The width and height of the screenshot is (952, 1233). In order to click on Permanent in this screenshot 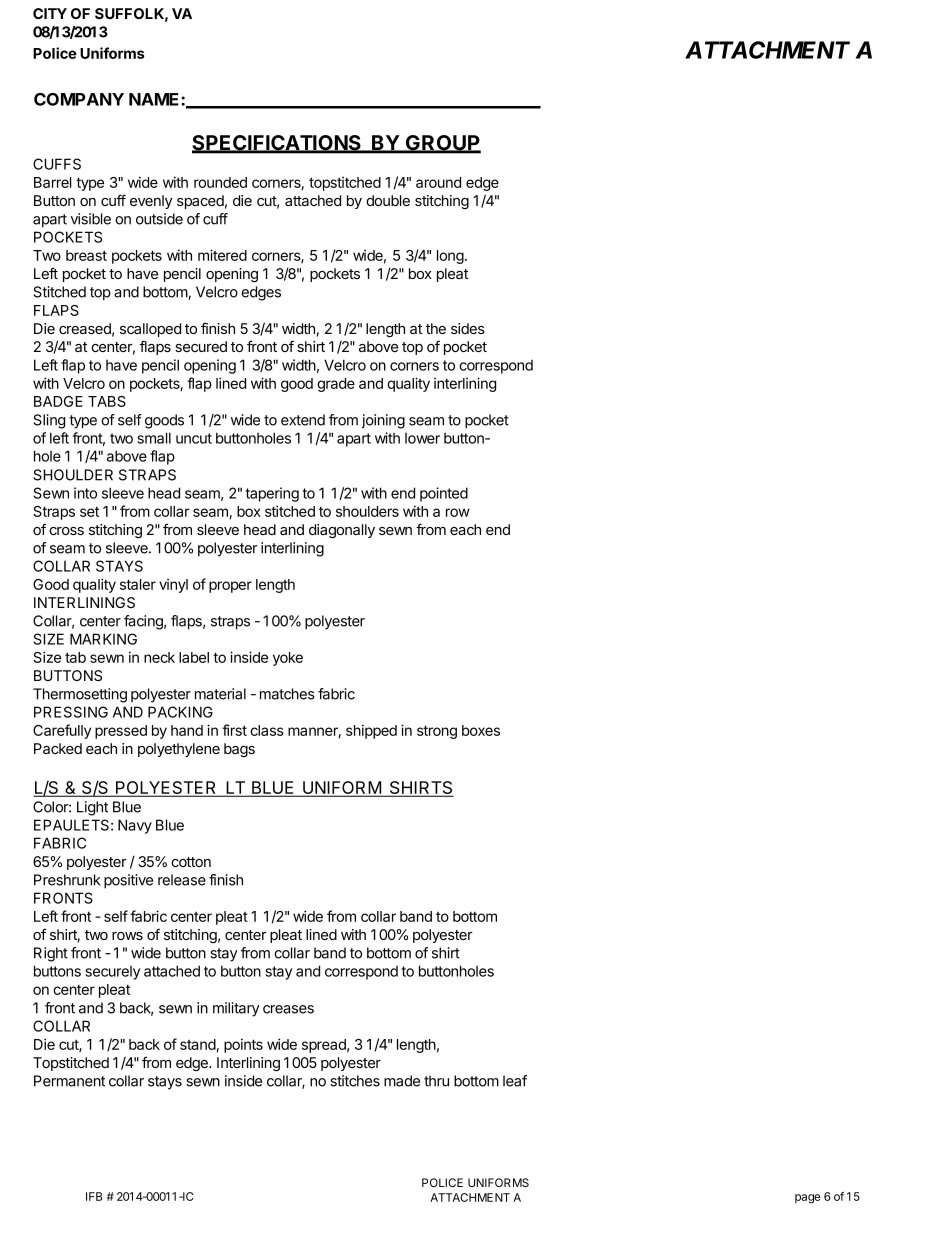, I will do `click(69, 1081)`.
